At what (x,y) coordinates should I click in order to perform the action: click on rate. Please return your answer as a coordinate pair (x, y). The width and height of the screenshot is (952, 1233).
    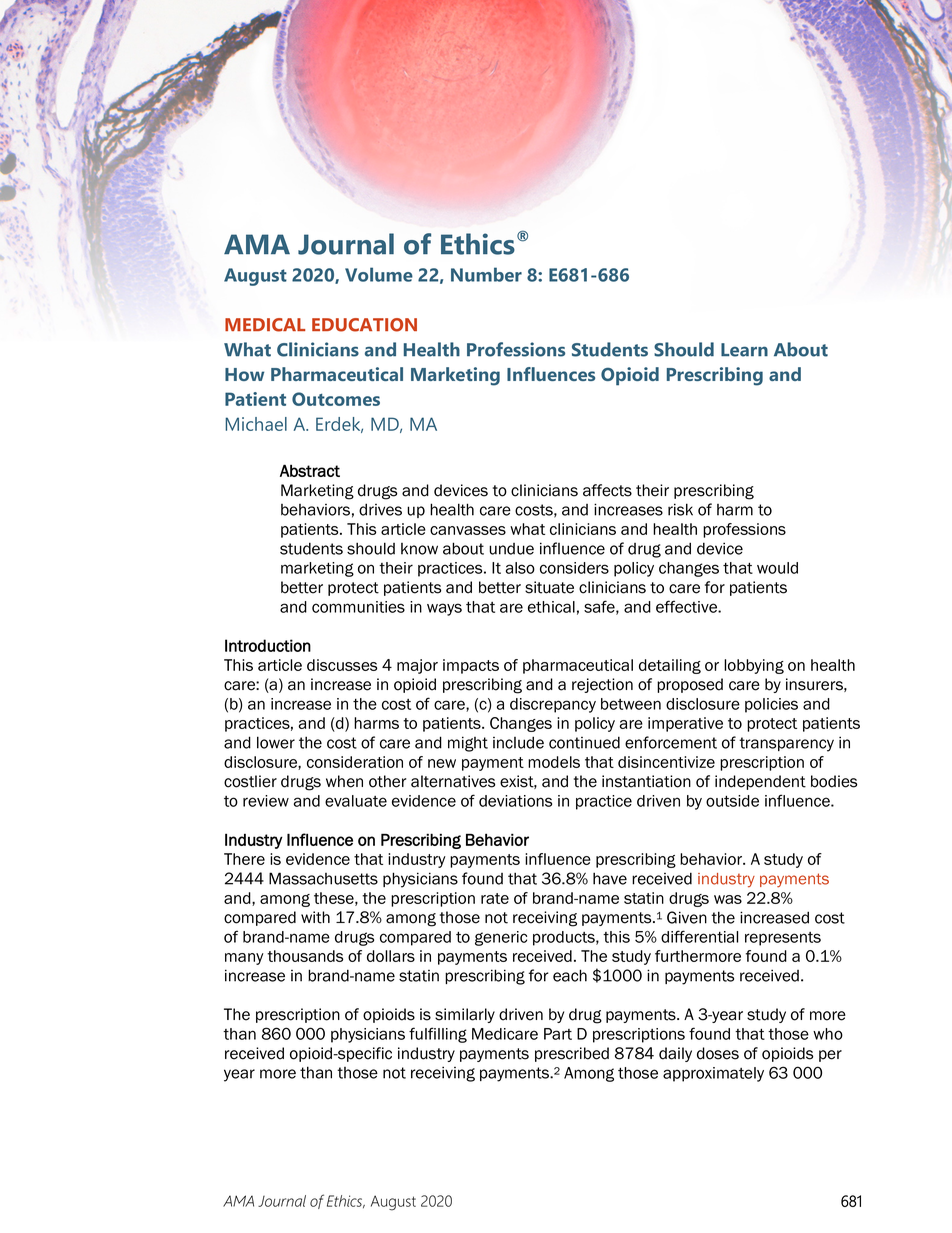
    Looking at the image, I should click on (495, 898).
